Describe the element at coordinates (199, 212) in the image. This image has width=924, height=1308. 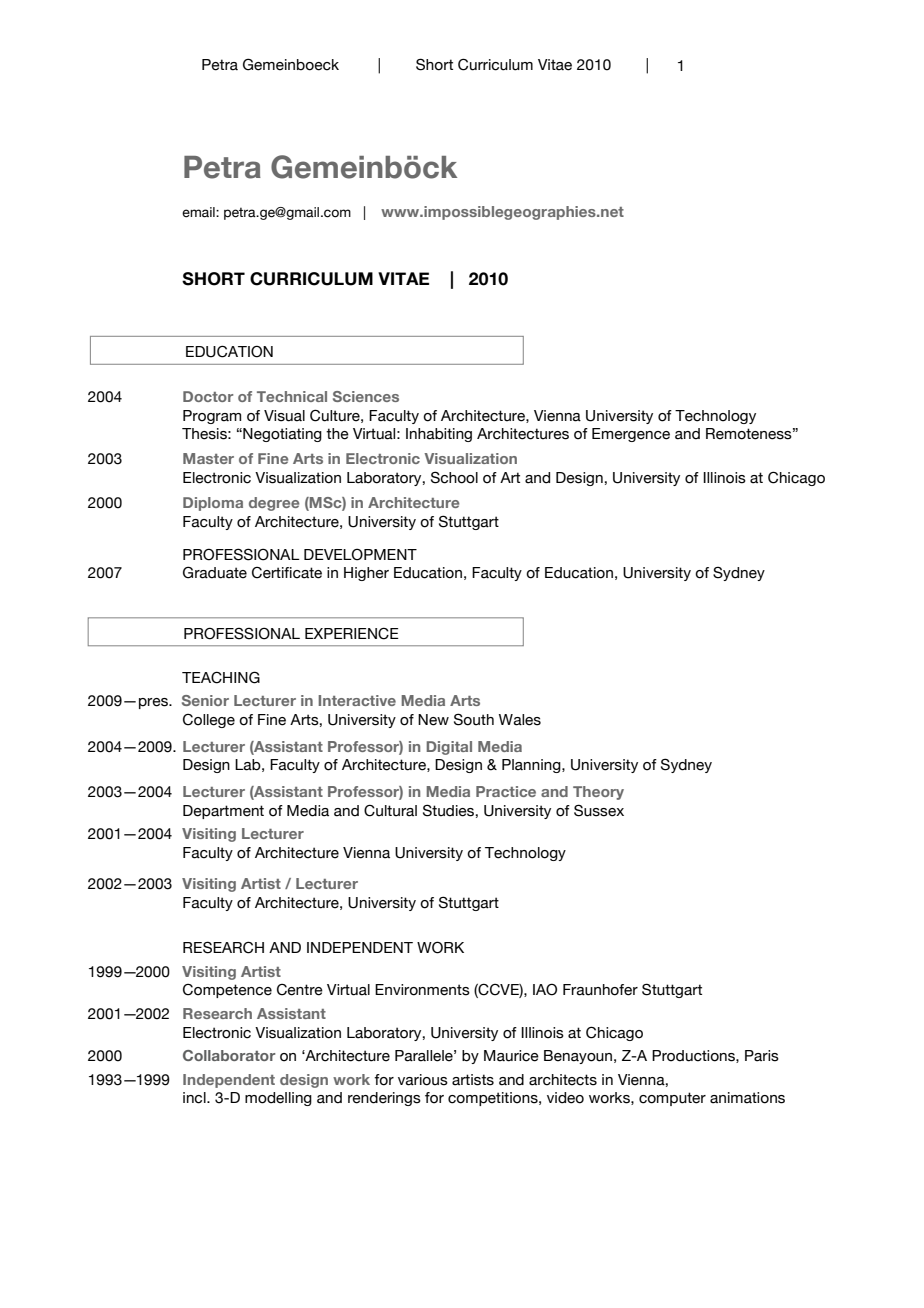
I see `email` at that location.
